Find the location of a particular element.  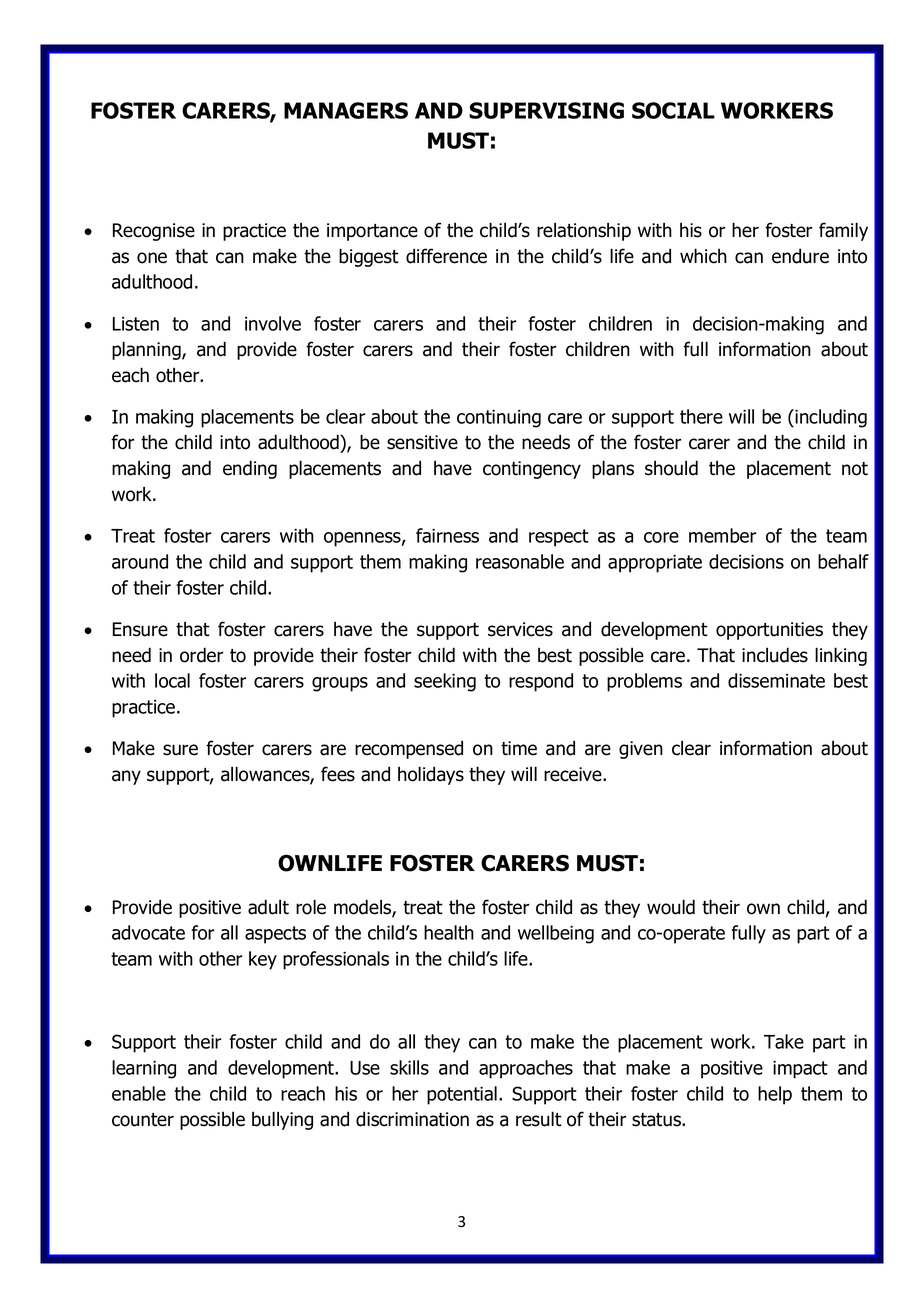

MANAGERS is located at coordinates (346, 110).
